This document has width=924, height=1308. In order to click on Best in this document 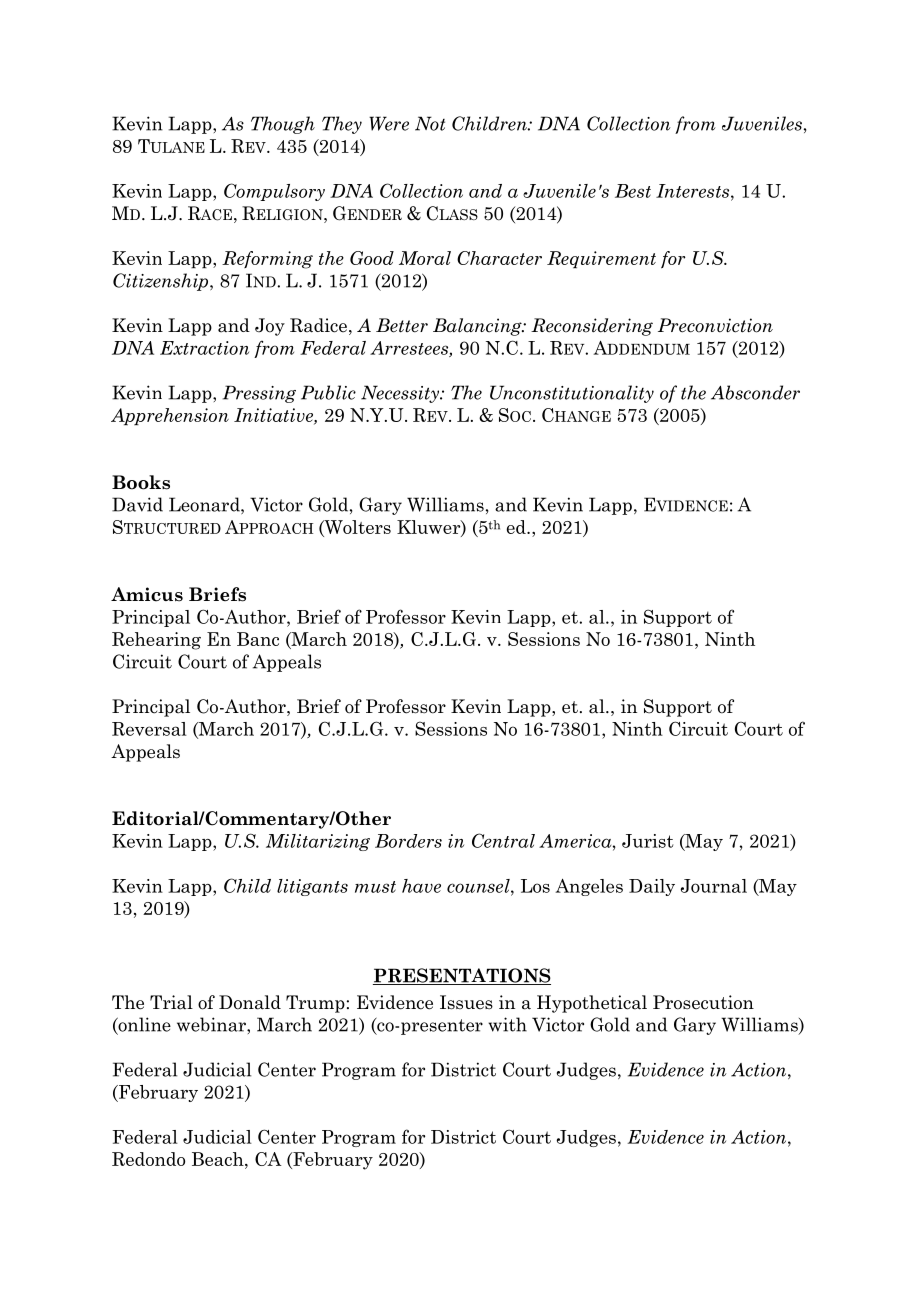, I will do `click(633, 191)`.
